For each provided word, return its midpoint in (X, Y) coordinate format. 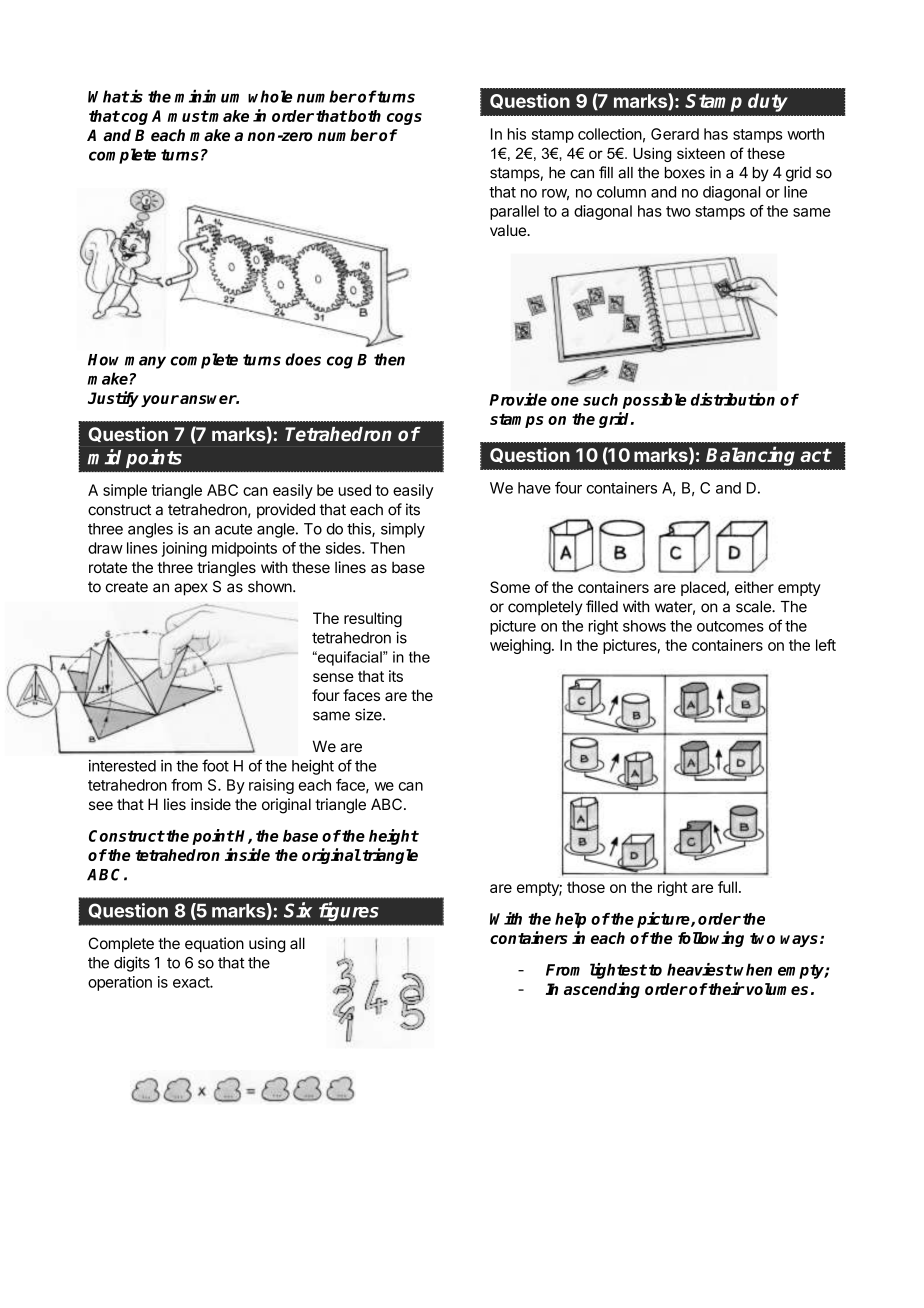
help (570, 920)
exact (192, 982)
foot (215, 765)
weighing (520, 646)
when (753, 969)
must (188, 116)
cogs (404, 119)
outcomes (730, 626)
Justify (115, 399)
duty (768, 102)
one (565, 401)
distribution (733, 399)
